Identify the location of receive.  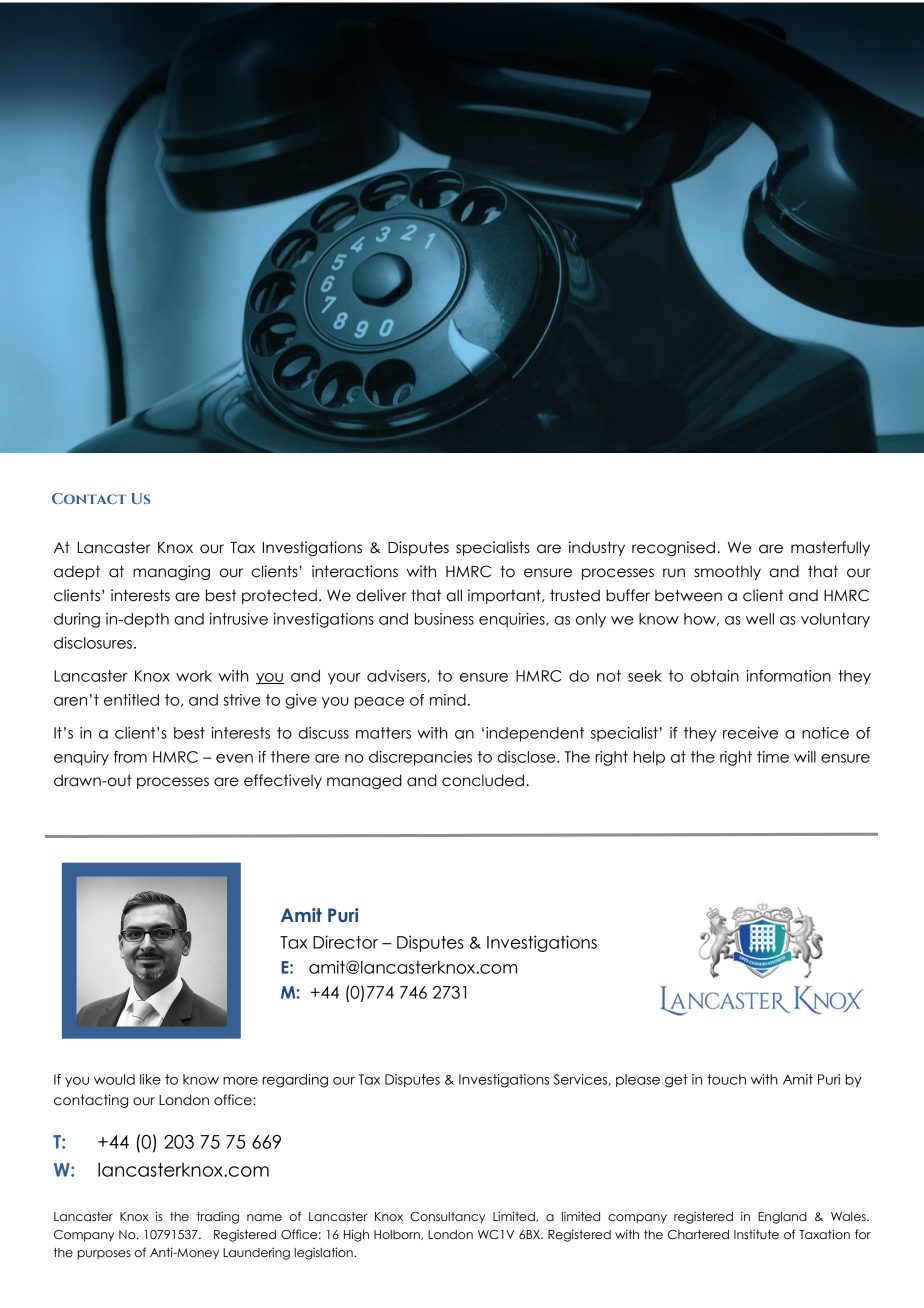
(750, 733).
